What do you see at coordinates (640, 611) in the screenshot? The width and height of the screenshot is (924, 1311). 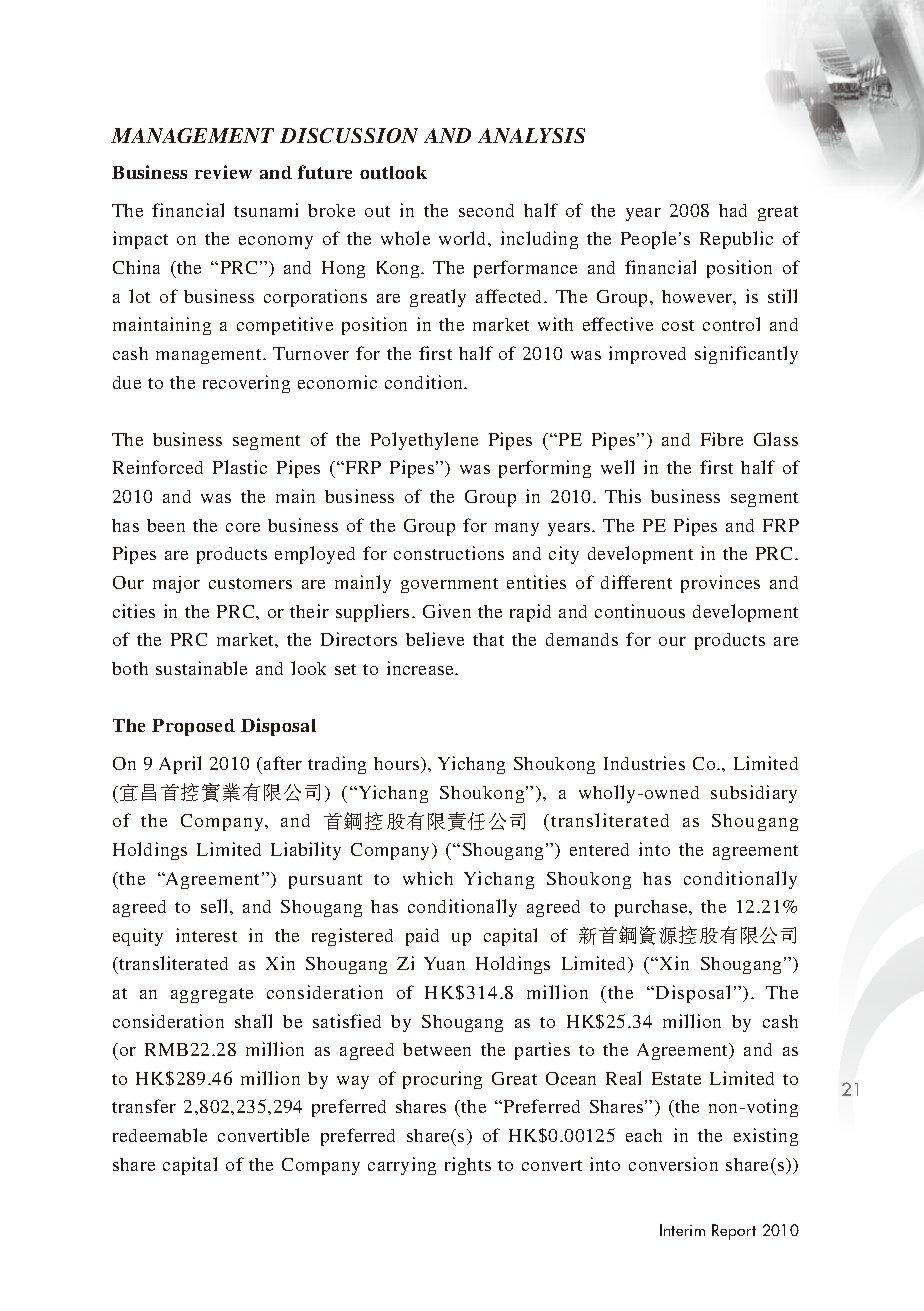 I see `continuous` at bounding box center [640, 611].
